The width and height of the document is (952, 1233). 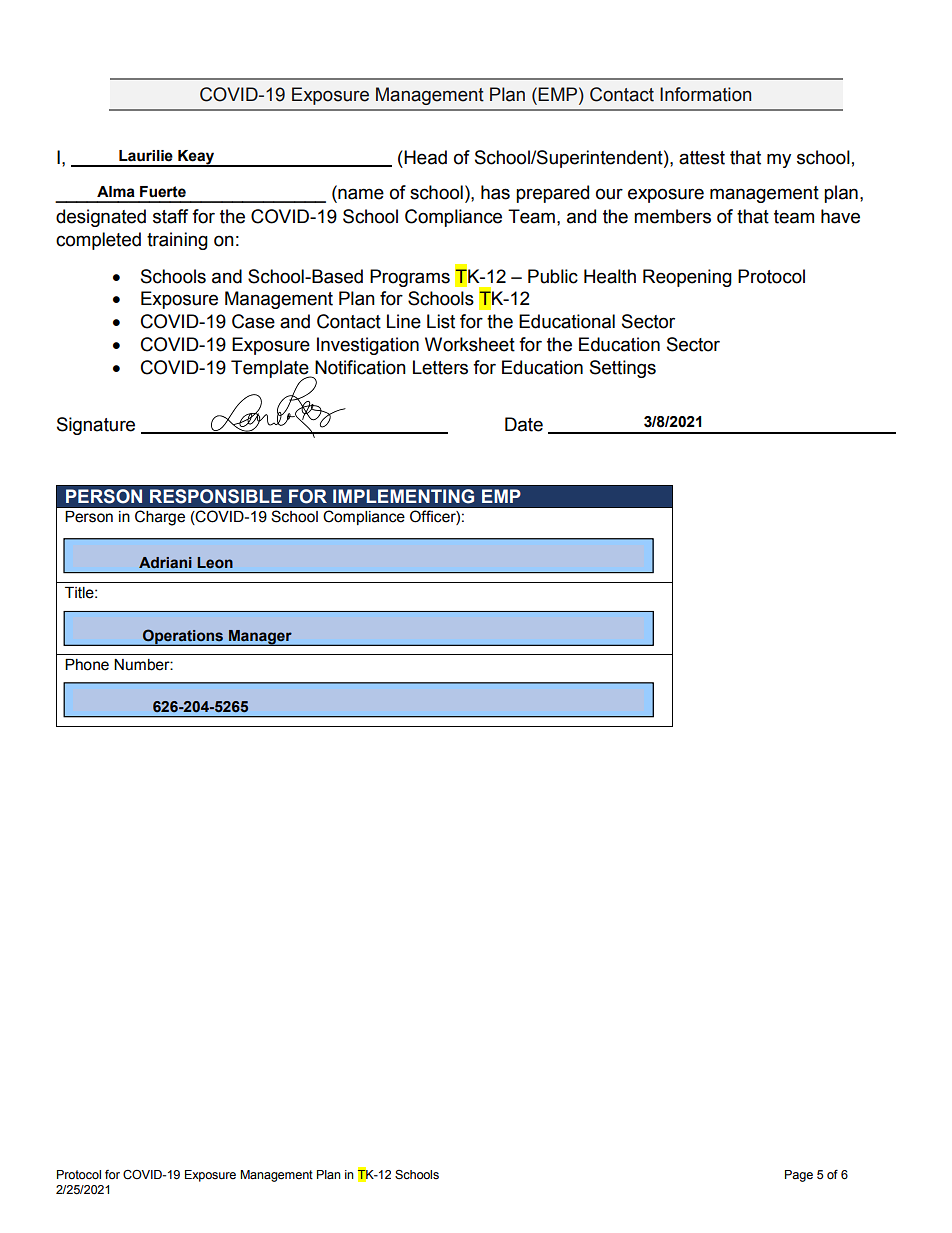 I want to click on Operations, so click(x=183, y=637).
